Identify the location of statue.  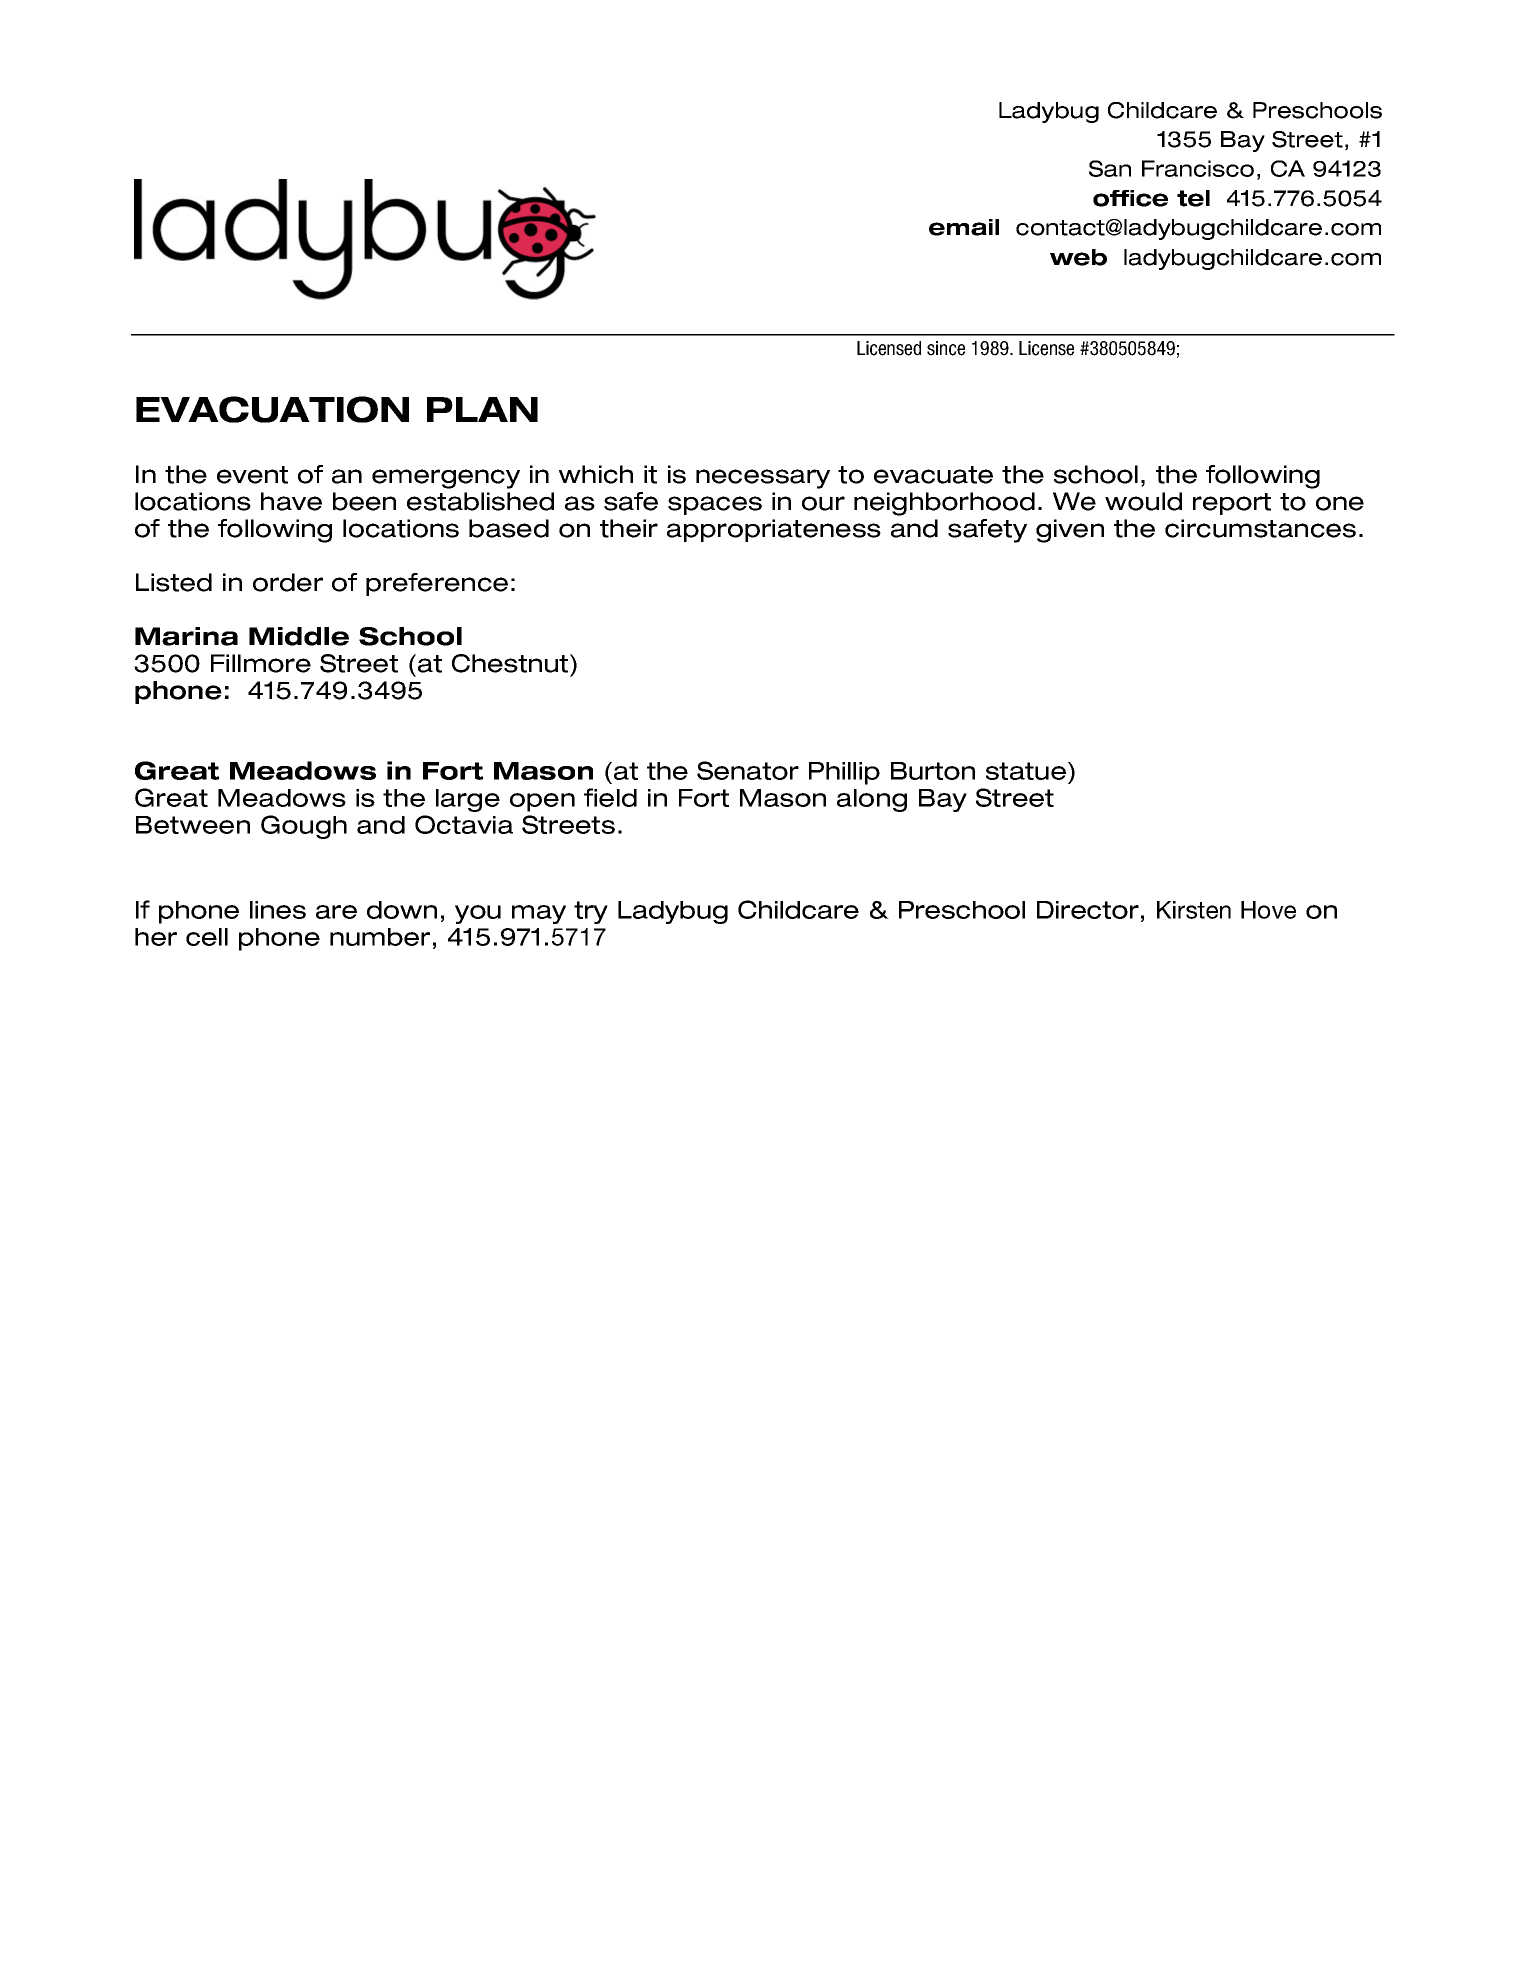
(1026, 771).
